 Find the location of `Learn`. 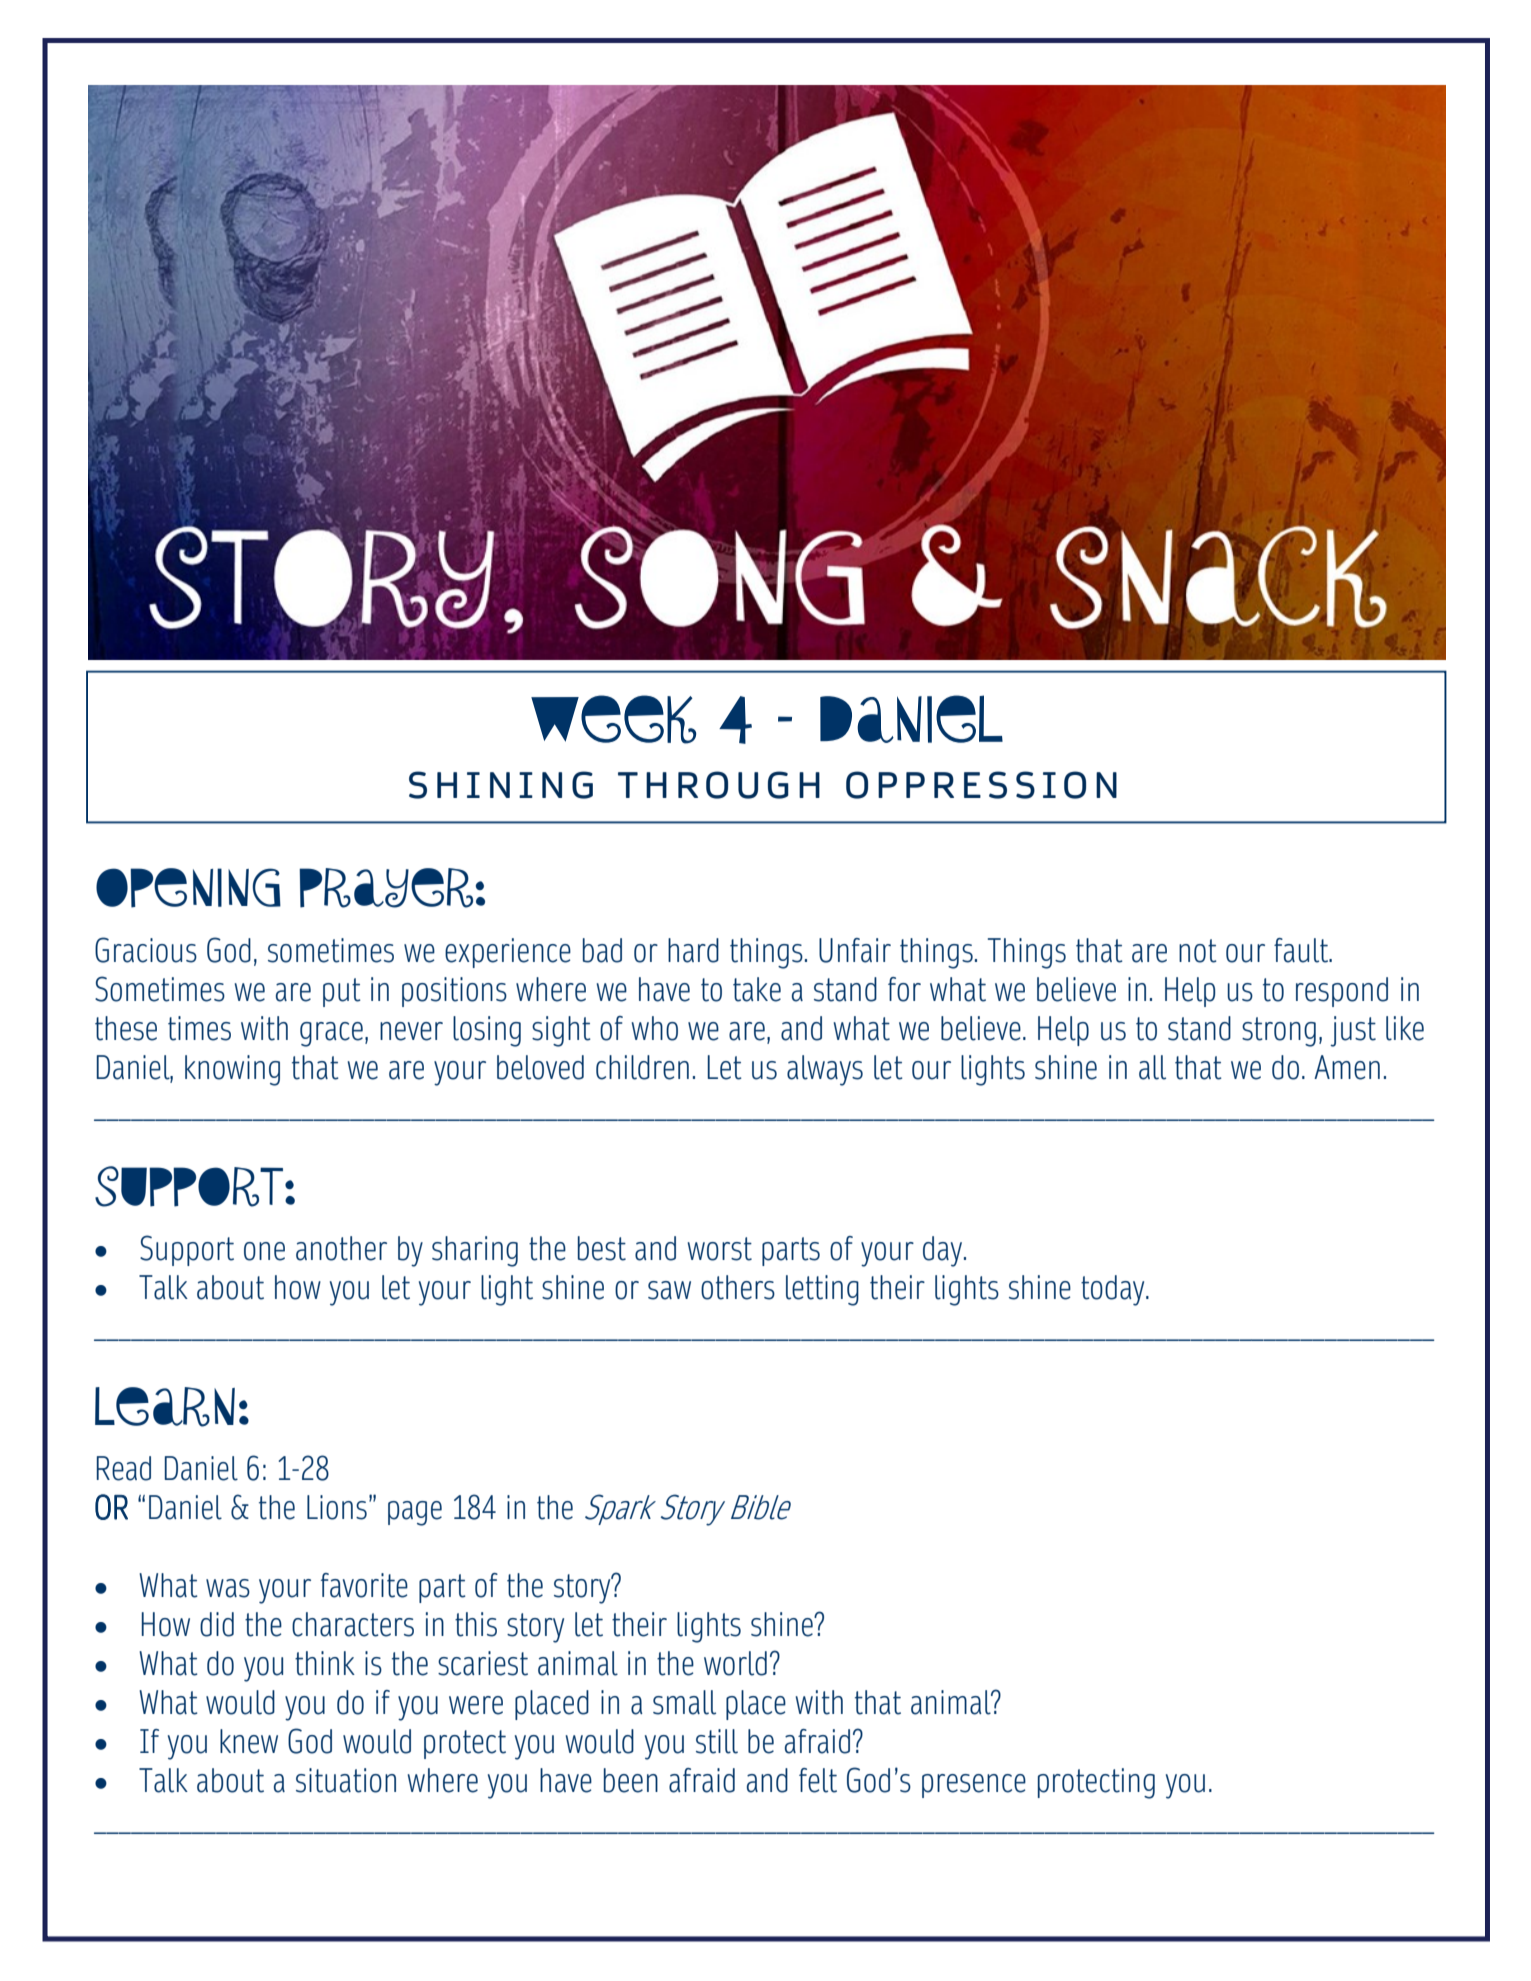

Learn is located at coordinates (165, 1407).
